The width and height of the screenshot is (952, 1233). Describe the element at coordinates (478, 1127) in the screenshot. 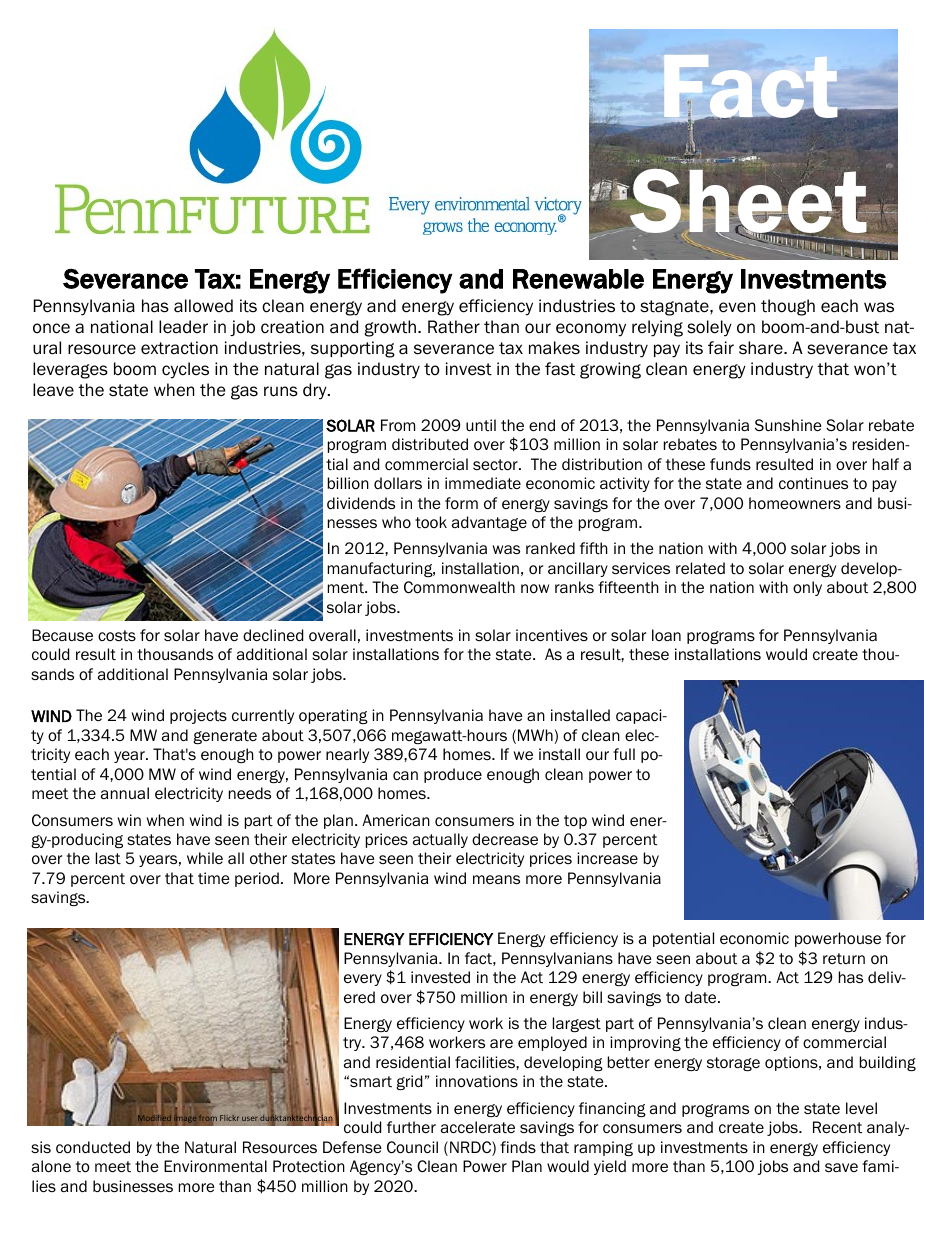

I see `accelerate` at that location.
